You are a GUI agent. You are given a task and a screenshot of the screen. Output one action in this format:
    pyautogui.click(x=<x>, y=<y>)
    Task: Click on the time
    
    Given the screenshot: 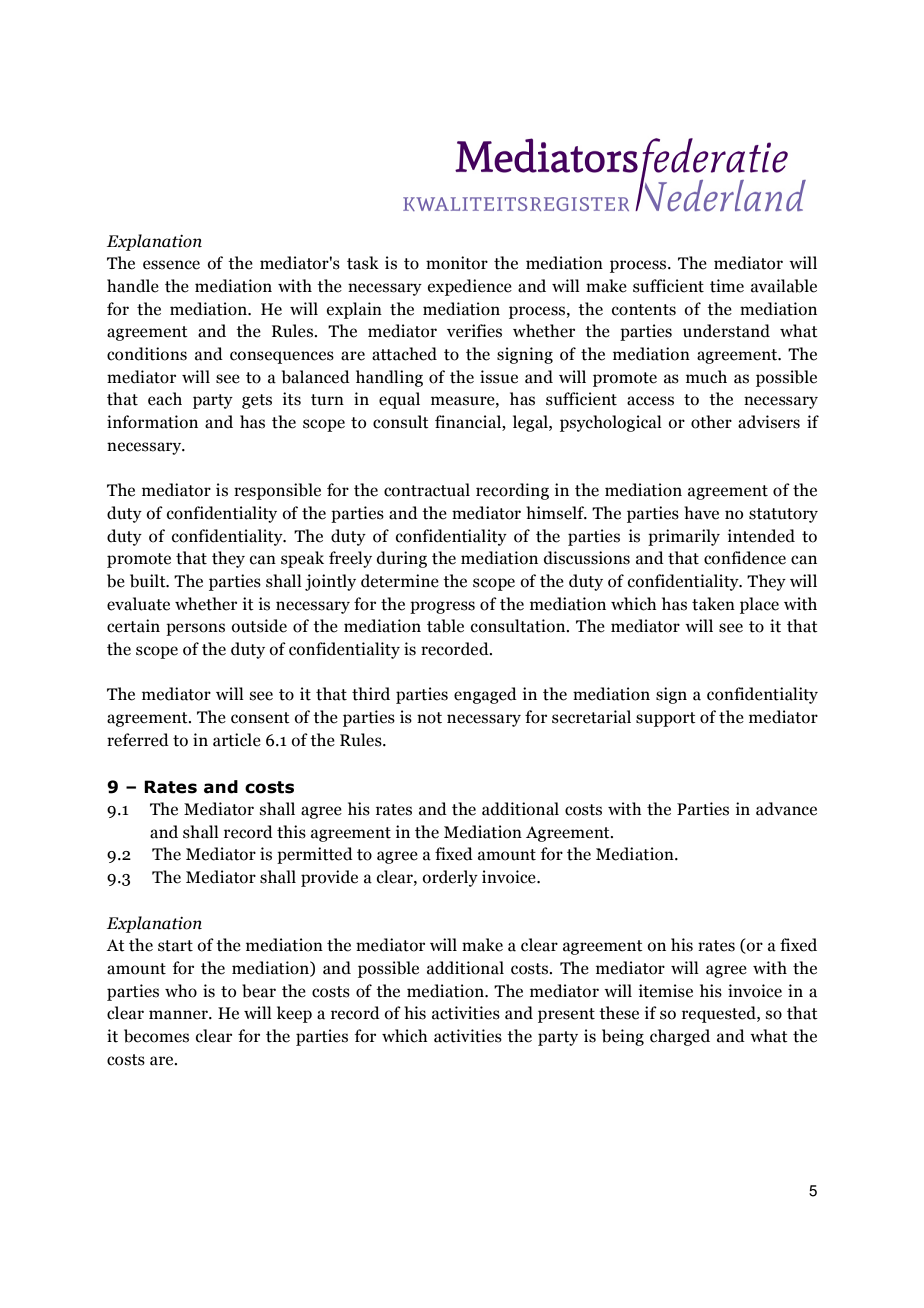 What is the action you would take?
    pyautogui.click(x=727, y=286)
